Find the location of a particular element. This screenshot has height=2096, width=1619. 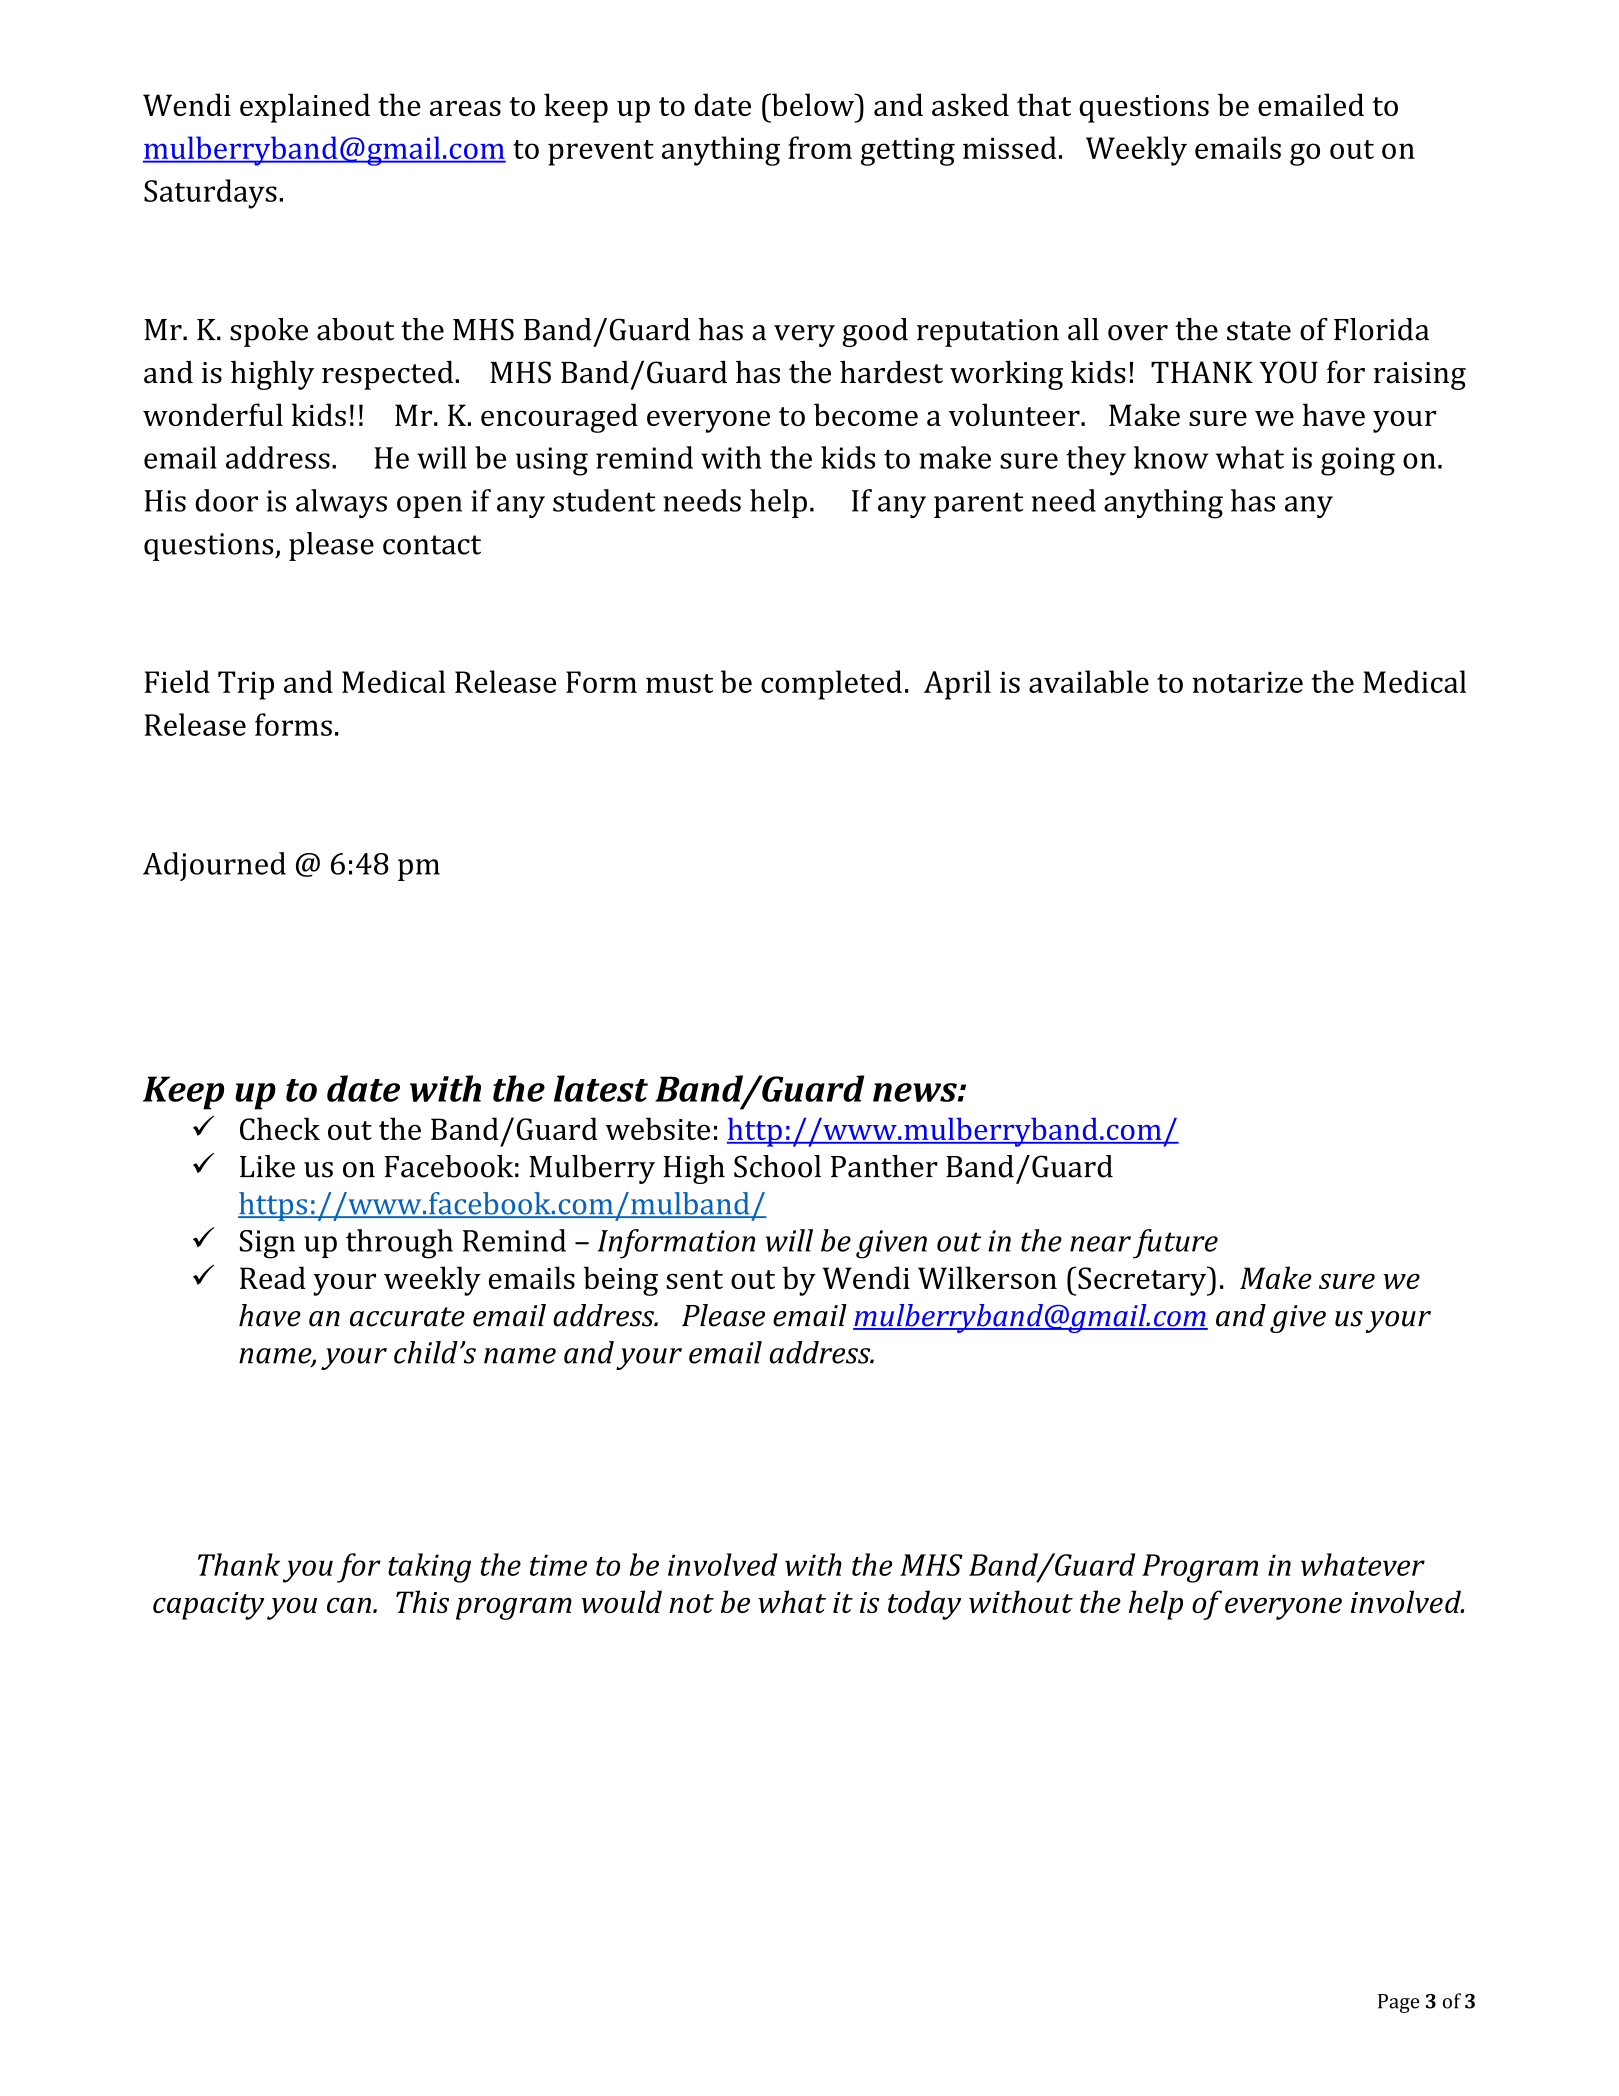

notarize is located at coordinates (1247, 682).
